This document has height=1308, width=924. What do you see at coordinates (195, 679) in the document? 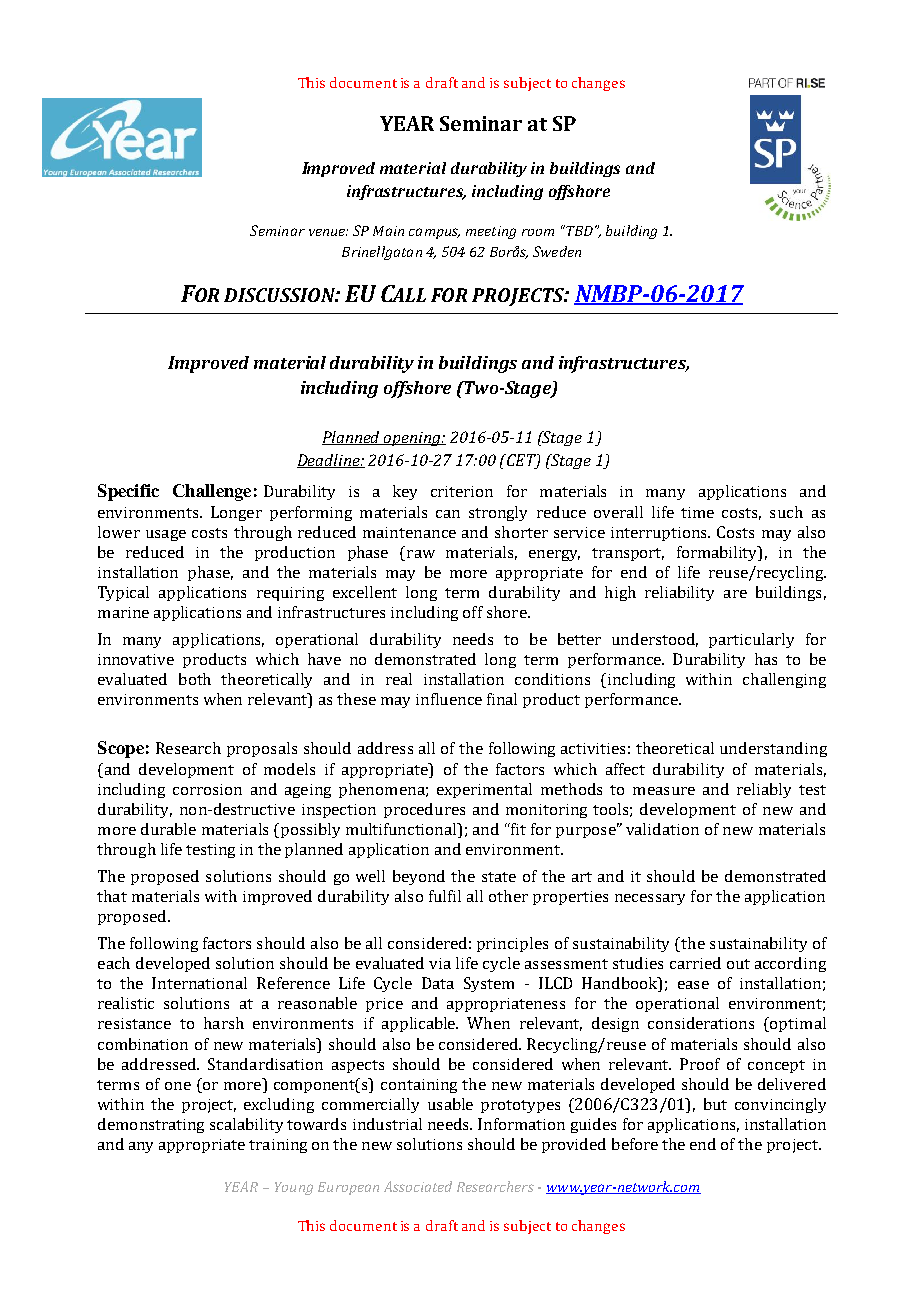
I see `both` at bounding box center [195, 679].
